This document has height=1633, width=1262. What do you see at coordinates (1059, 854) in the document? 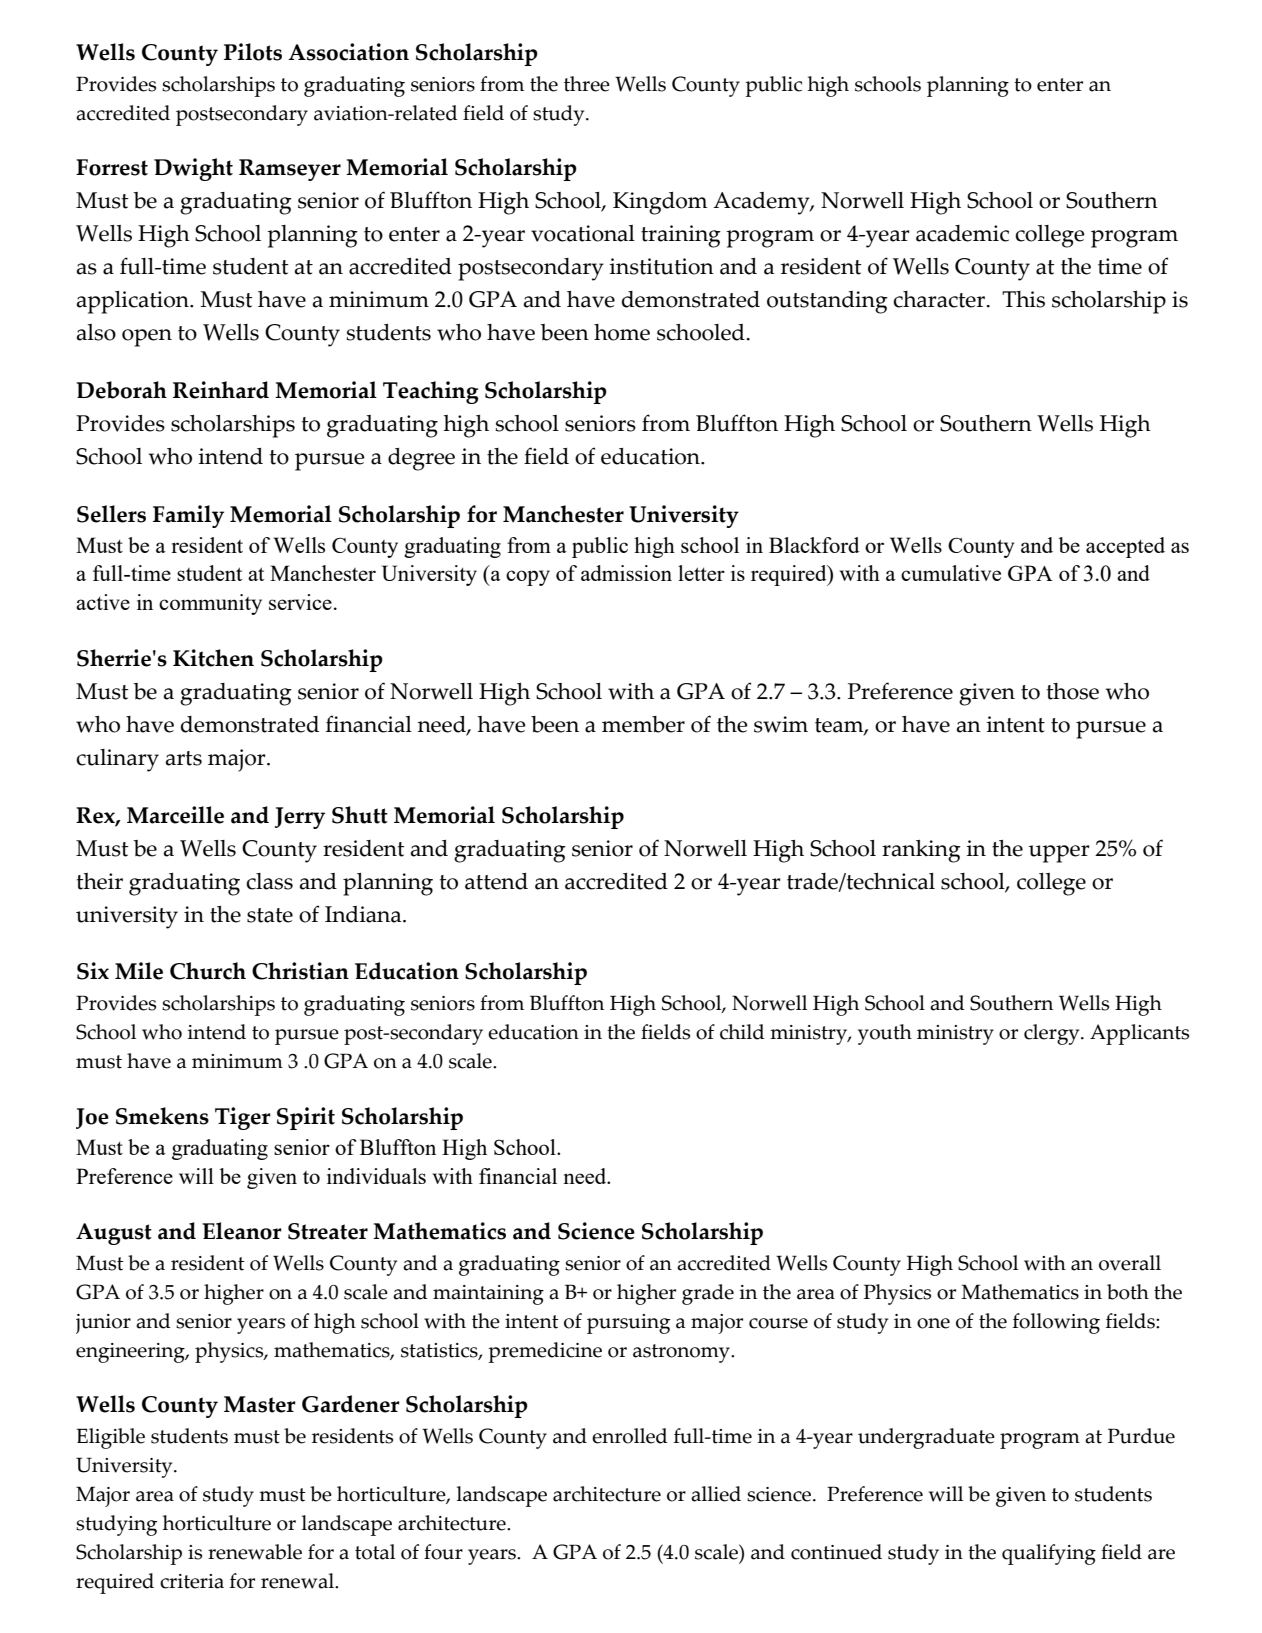
I see `upper` at bounding box center [1059, 854].
